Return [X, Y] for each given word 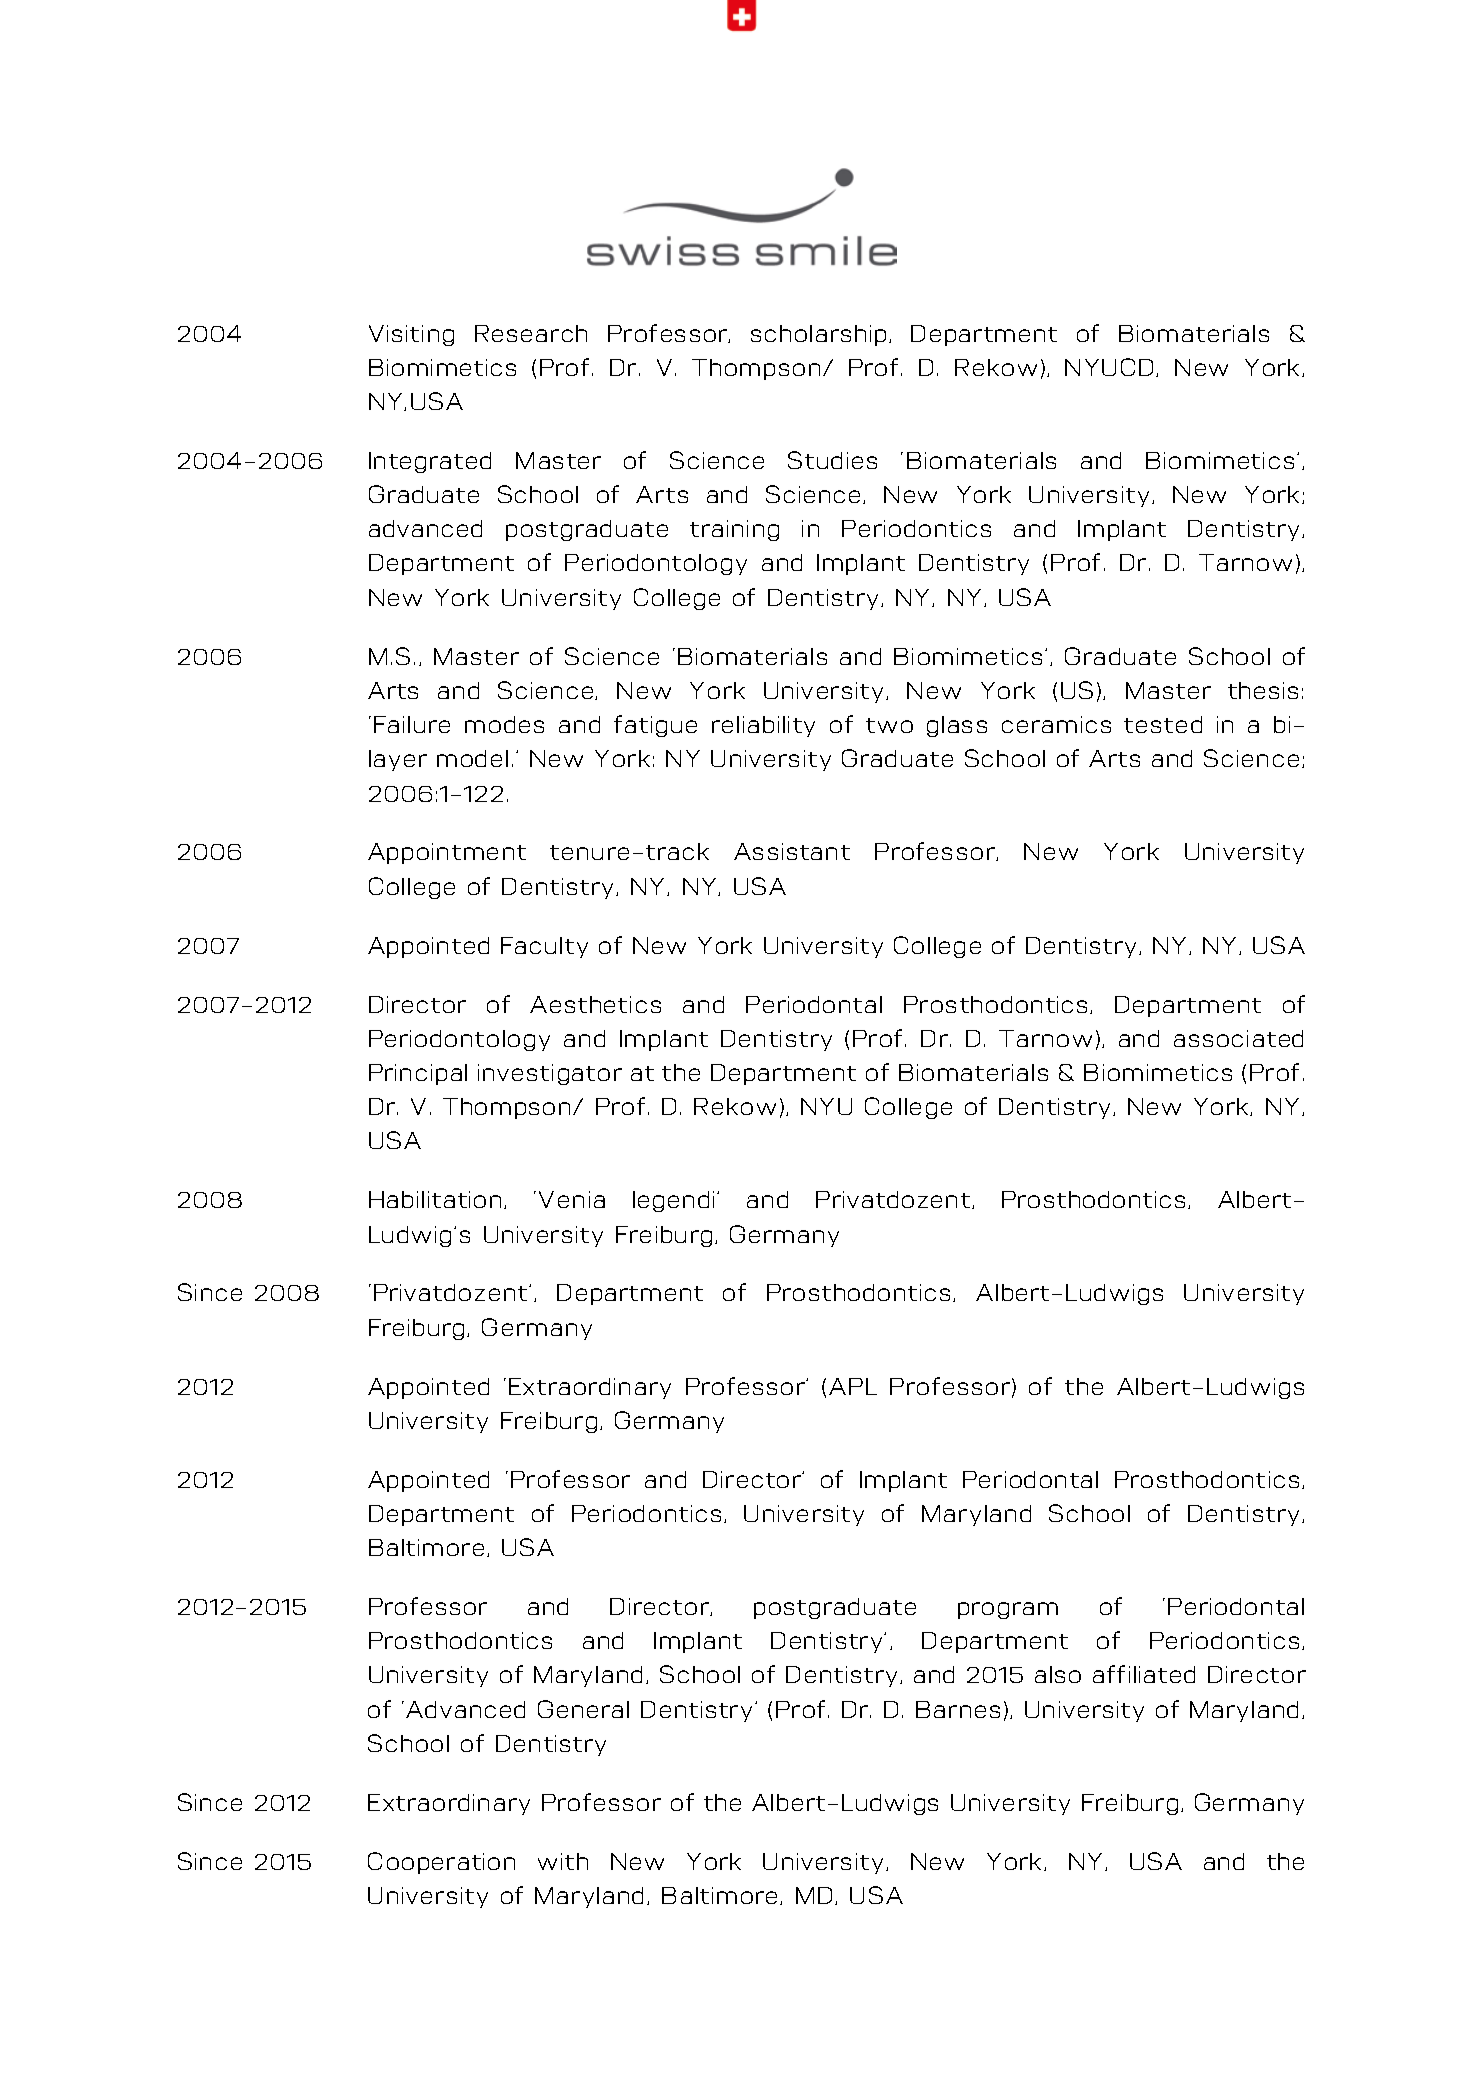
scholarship [818, 335]
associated [1238, 1038]
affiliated [1144, 1674]
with [563, 1861]
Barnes [958, 1709]
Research [531, 333]
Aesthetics [595, 1004]
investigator [550, 1074]
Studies [832, 460]
